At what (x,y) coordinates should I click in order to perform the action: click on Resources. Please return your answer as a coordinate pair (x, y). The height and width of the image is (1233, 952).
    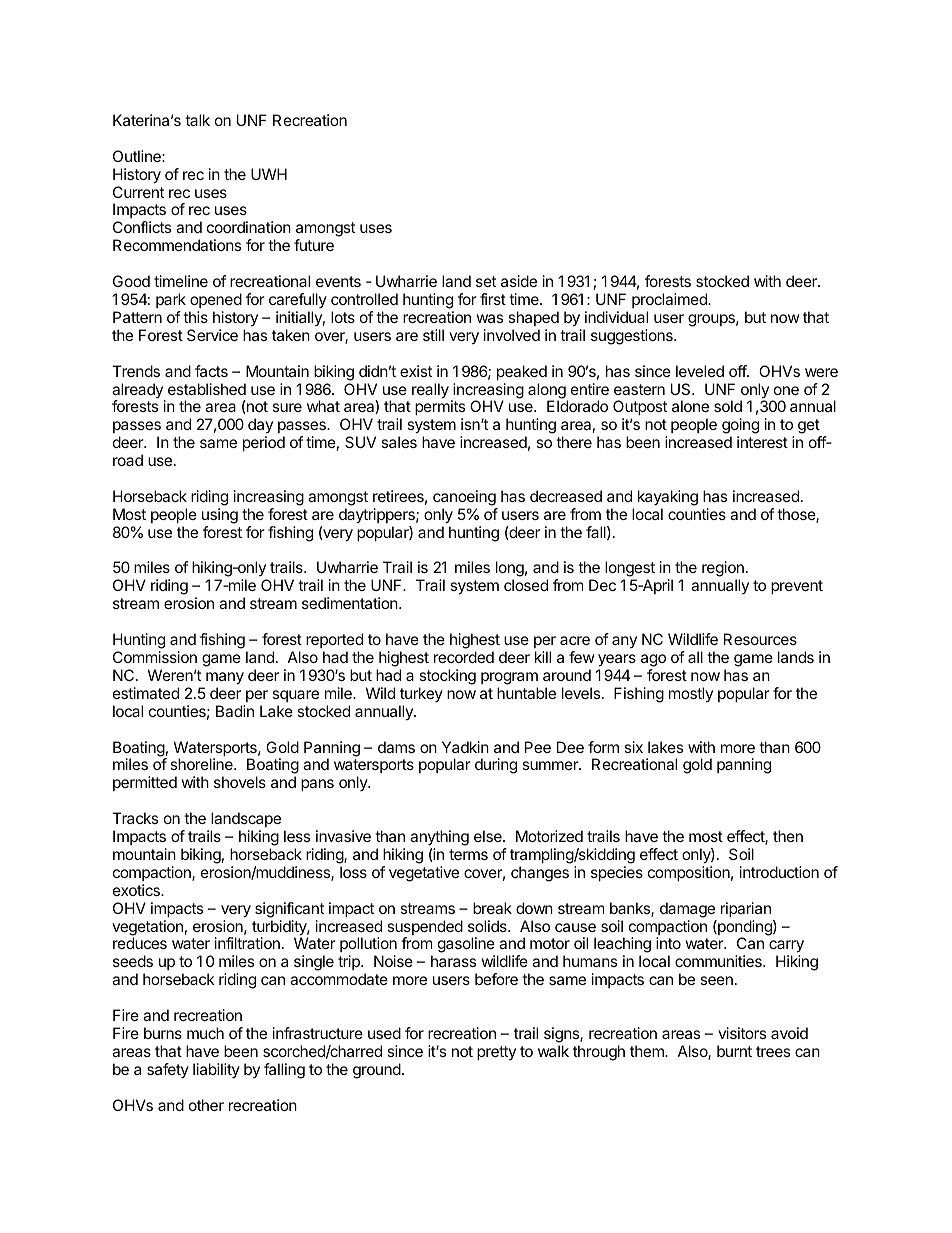
    Looking at the image, I should click on (760, 639).
